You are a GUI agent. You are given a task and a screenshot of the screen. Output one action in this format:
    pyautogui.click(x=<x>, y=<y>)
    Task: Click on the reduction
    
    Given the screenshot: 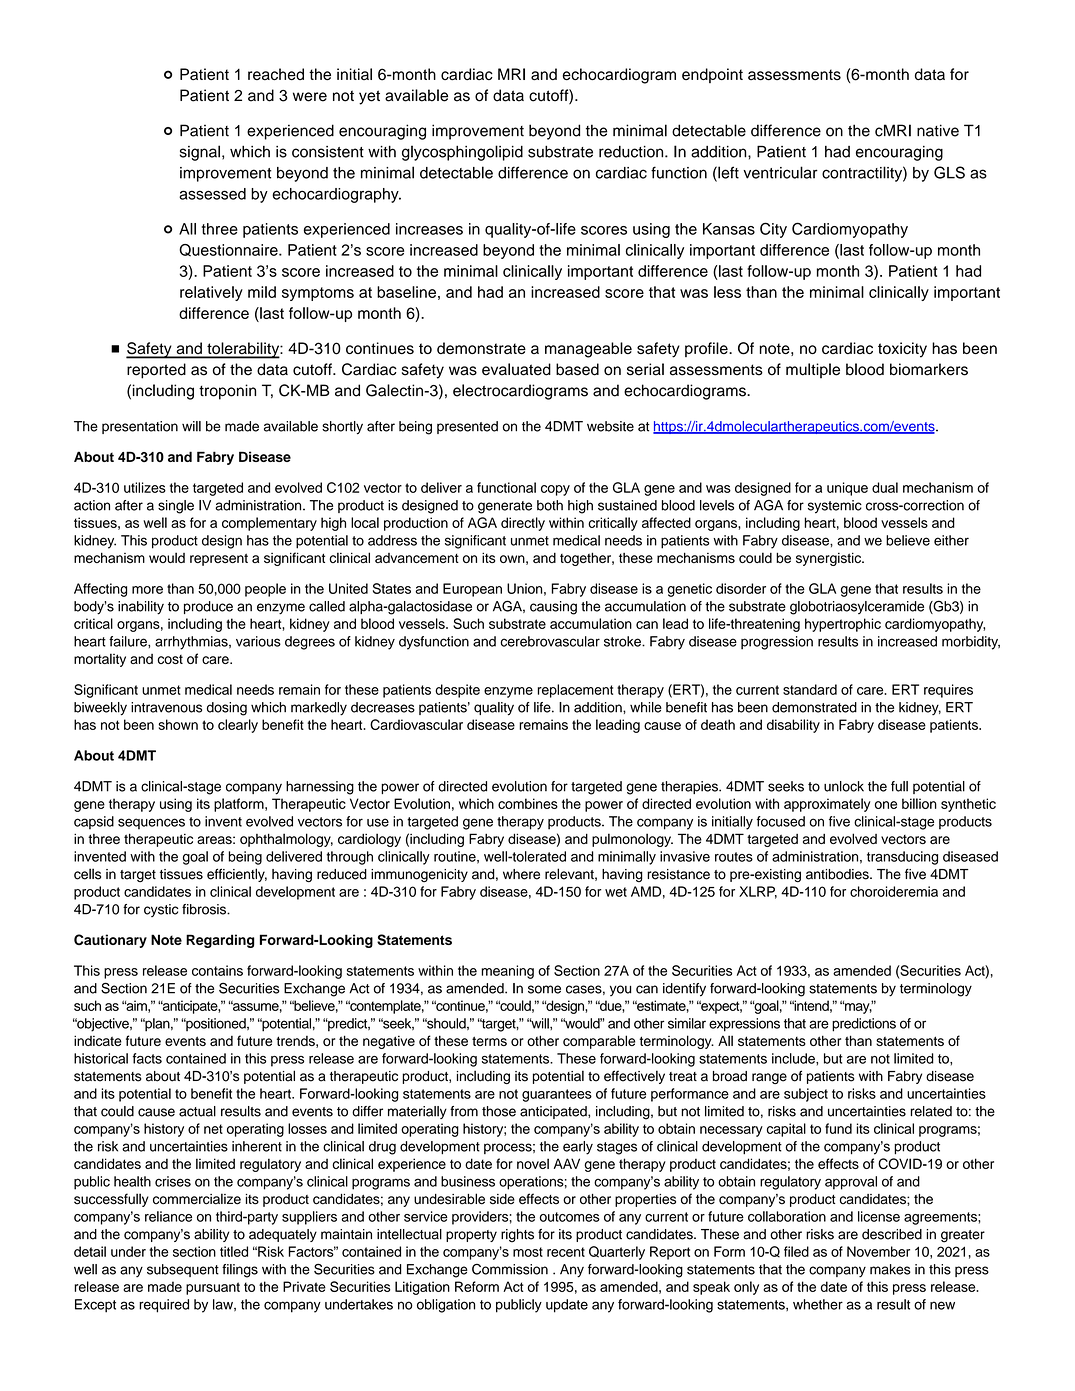 What is the action you would take?
    pyautogui.click(x=632, y=152)
